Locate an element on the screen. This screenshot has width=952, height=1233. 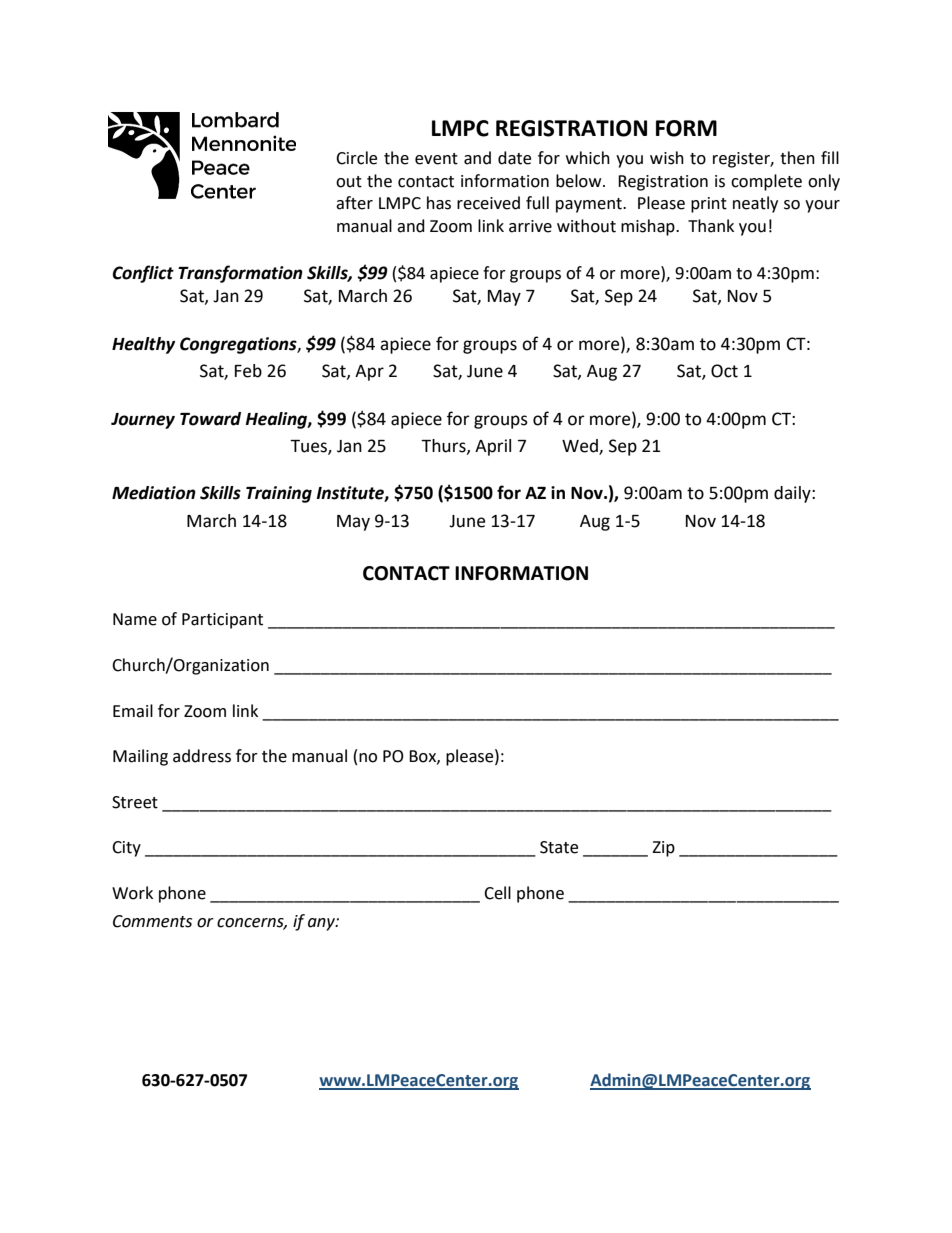
received is located at coordinates (488, 203).
